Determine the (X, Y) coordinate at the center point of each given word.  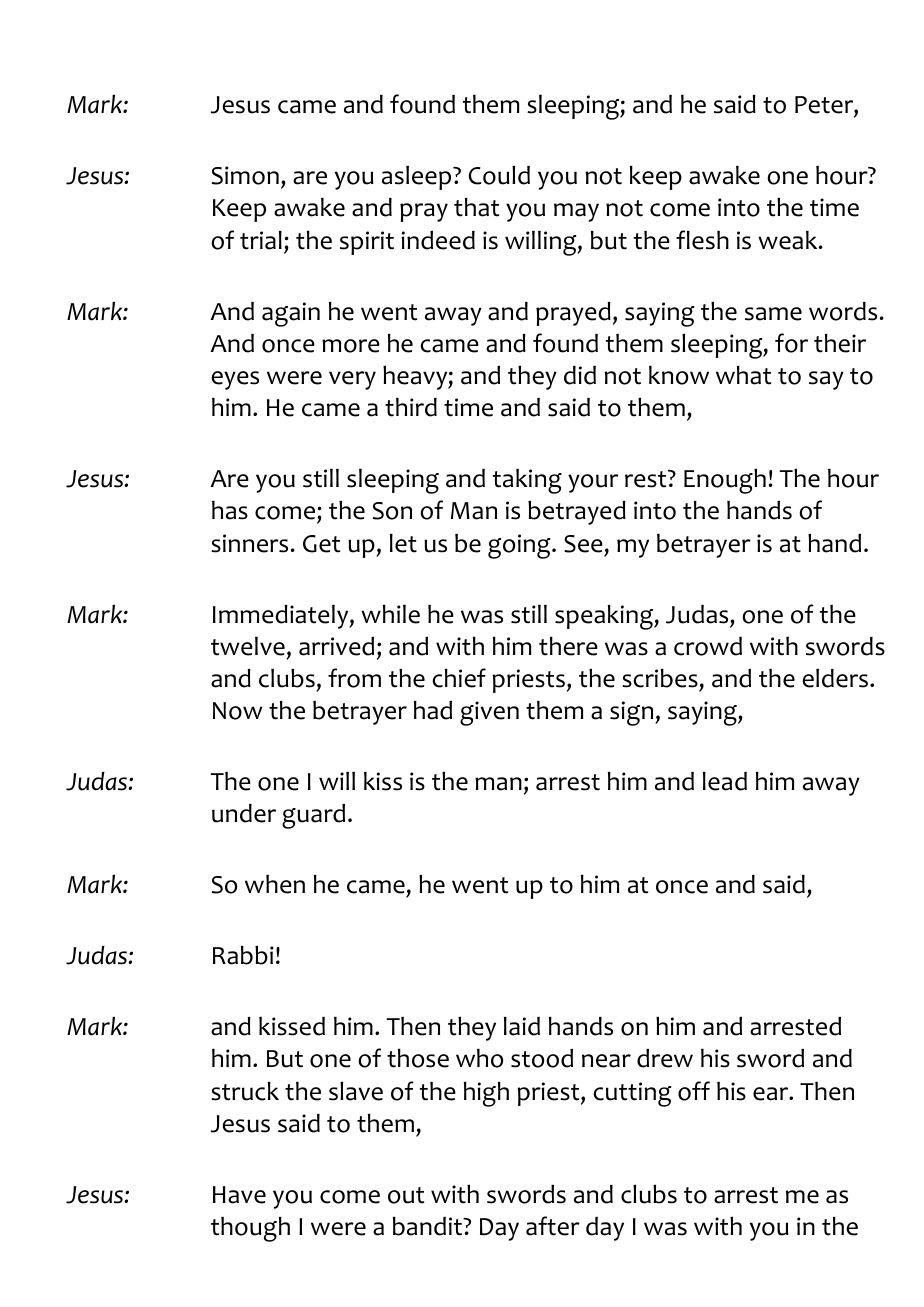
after (553, 1226)
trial (261, 240)
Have (239, 1195)
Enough (725, 481)
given (489, 713)
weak (789, 240)
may (576, 212)
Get (321, 544)
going (520, 546)
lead (725, 781)
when (275, 884)
